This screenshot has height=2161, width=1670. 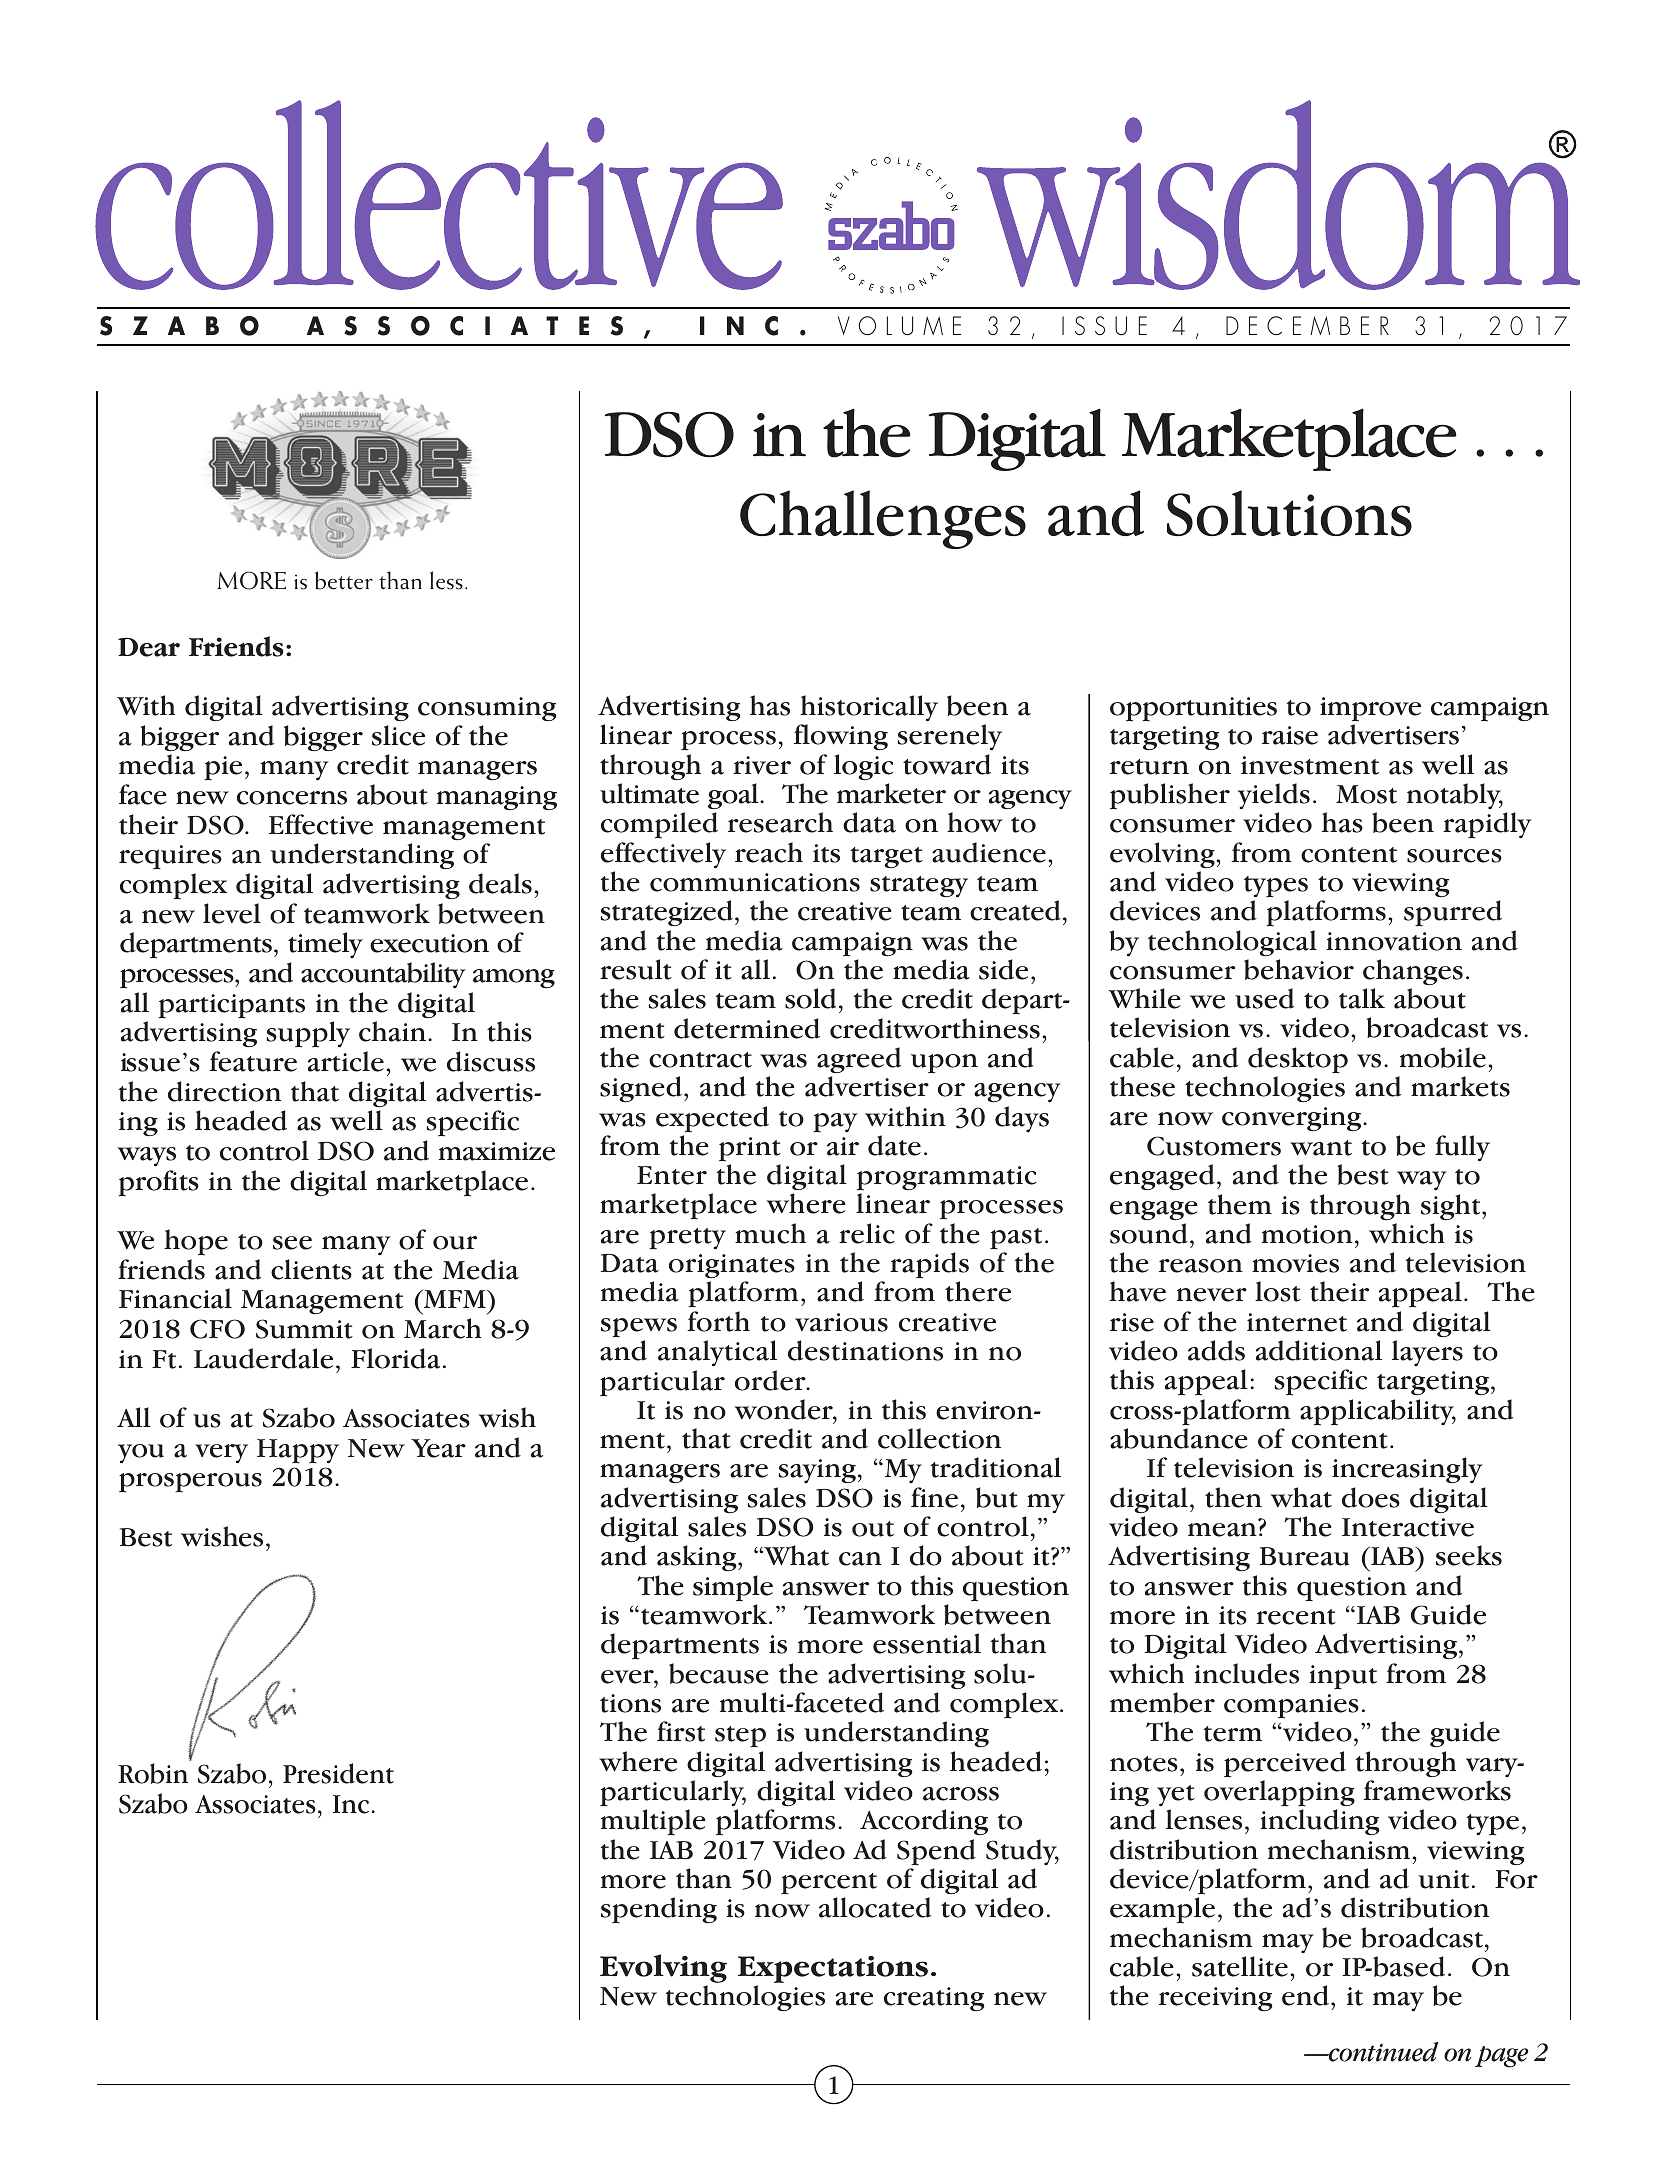 What do you see at coordinates (1299, 969) in the screenshot?
I see `behavior` at bounding box center [1299, 969].
